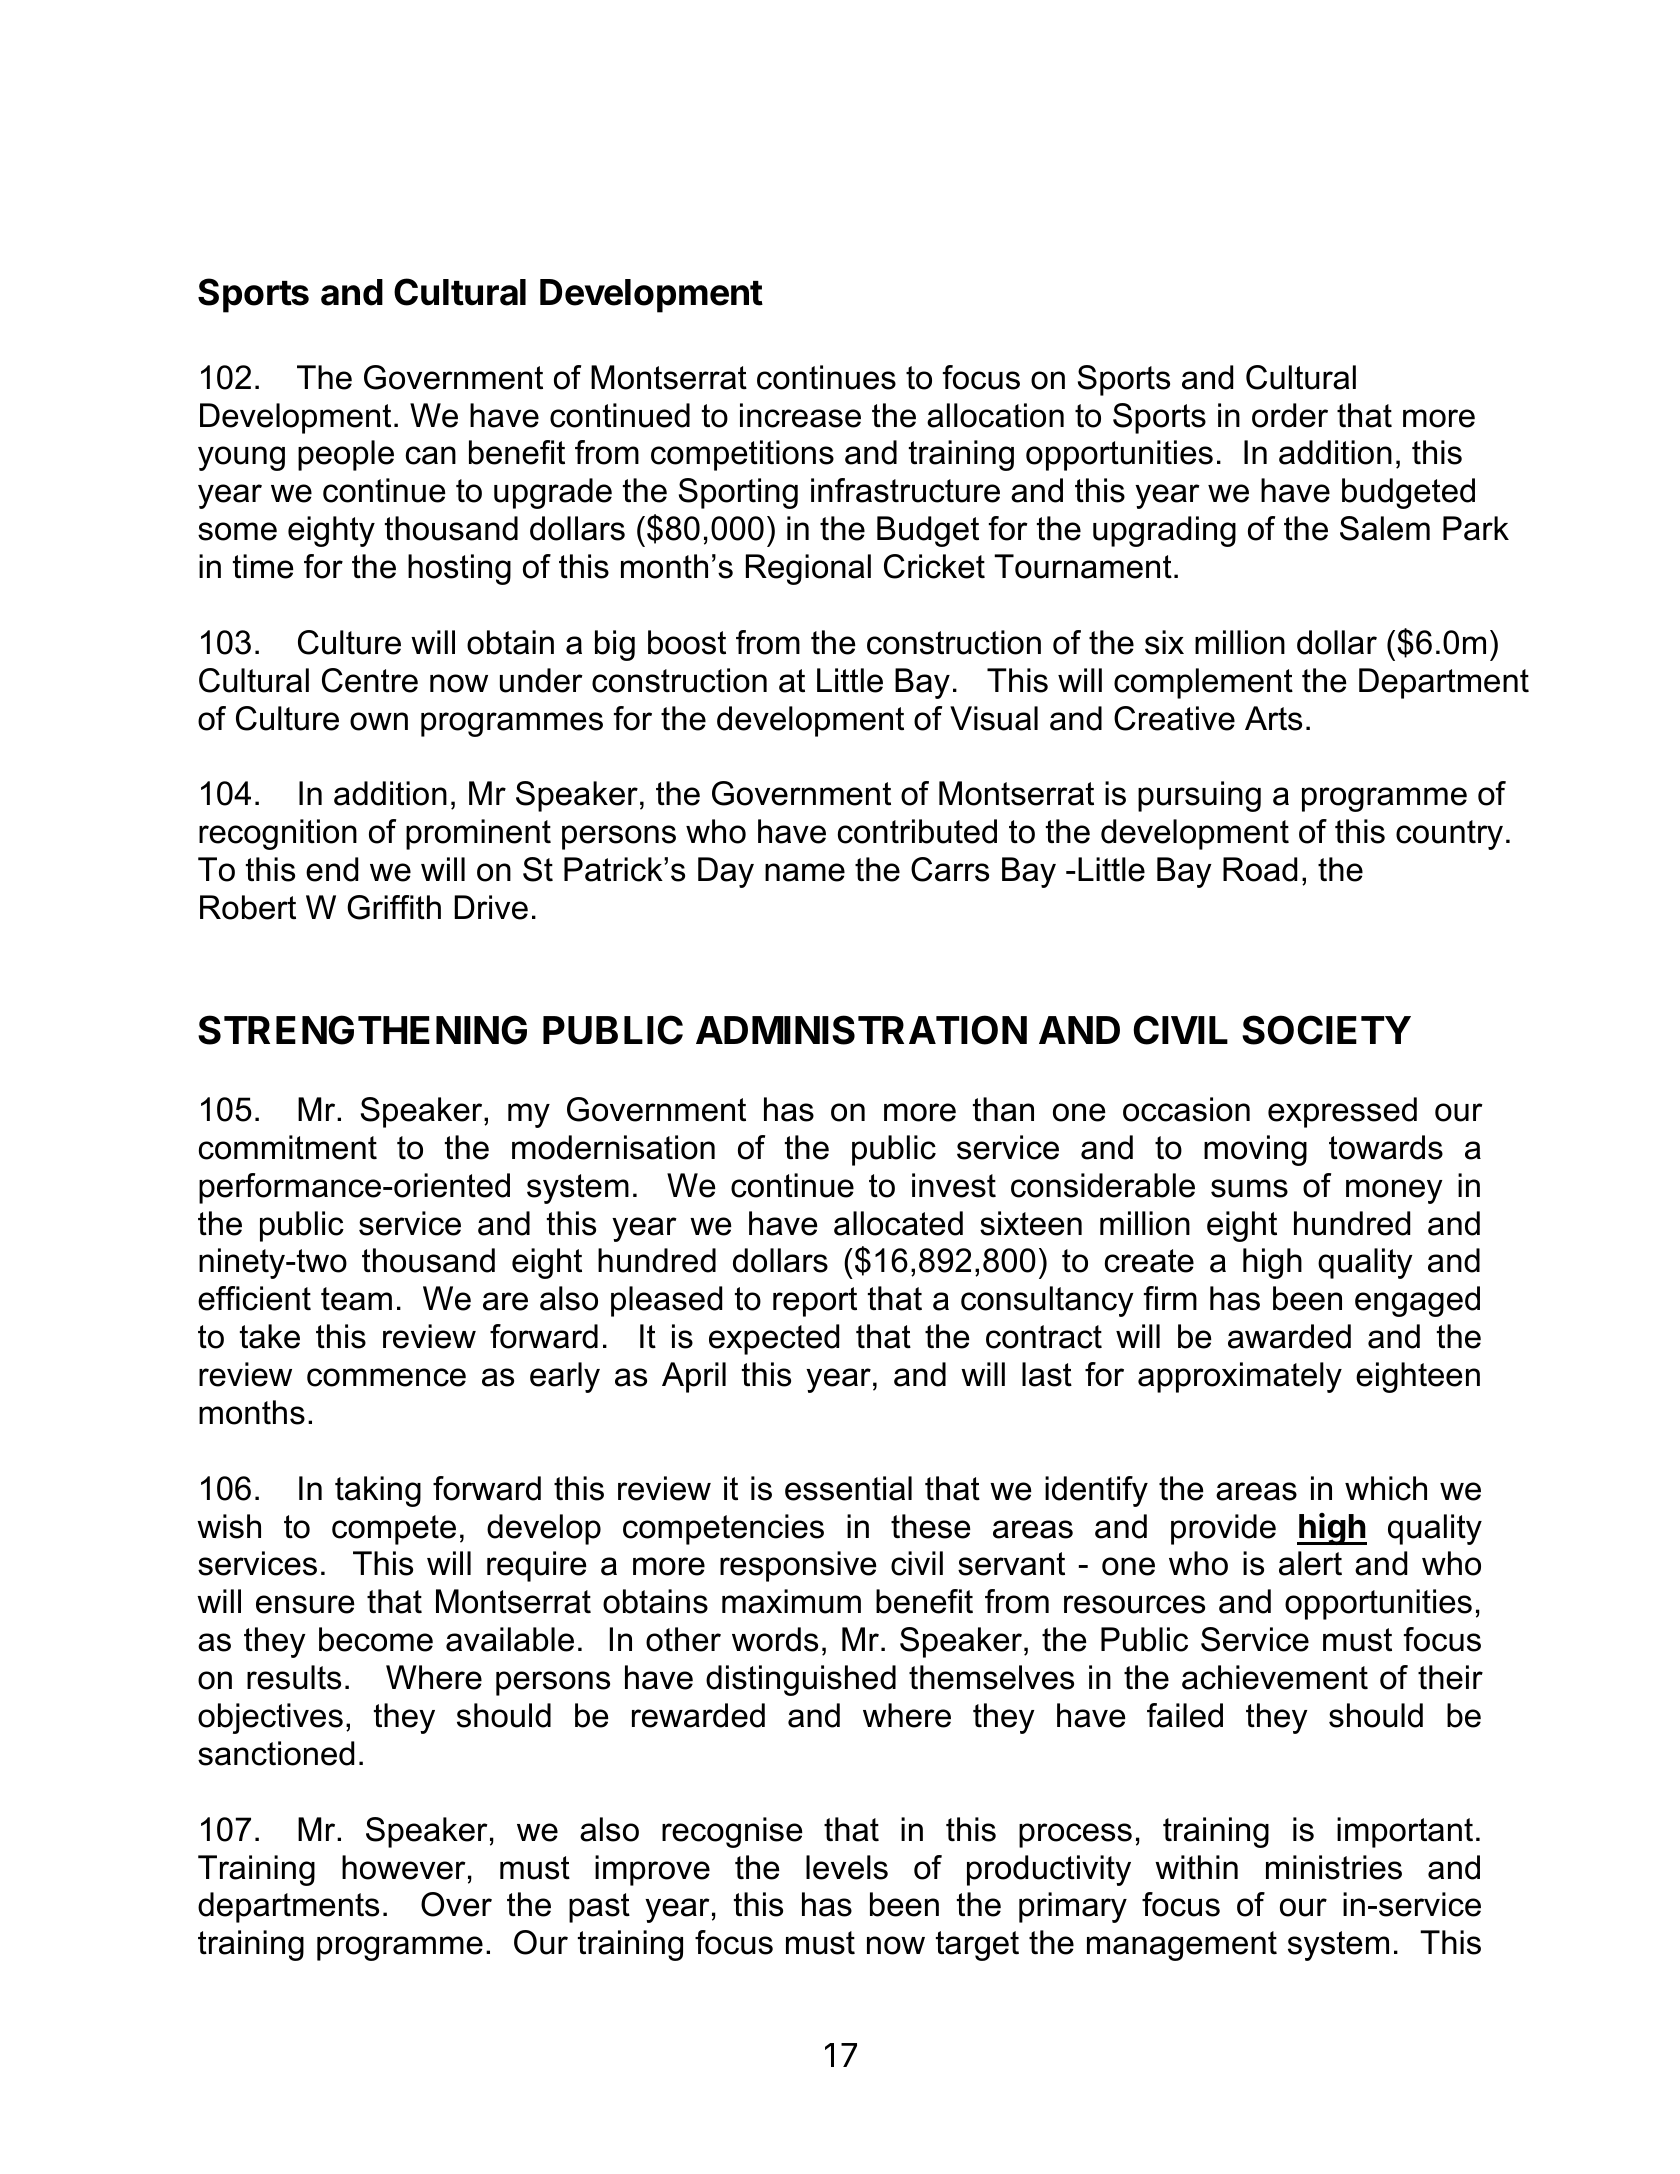 Image resolution: width=1680 pixels, height=2174 pixels. I want to click on ADMINISTRATION, so click(861, 1030).
